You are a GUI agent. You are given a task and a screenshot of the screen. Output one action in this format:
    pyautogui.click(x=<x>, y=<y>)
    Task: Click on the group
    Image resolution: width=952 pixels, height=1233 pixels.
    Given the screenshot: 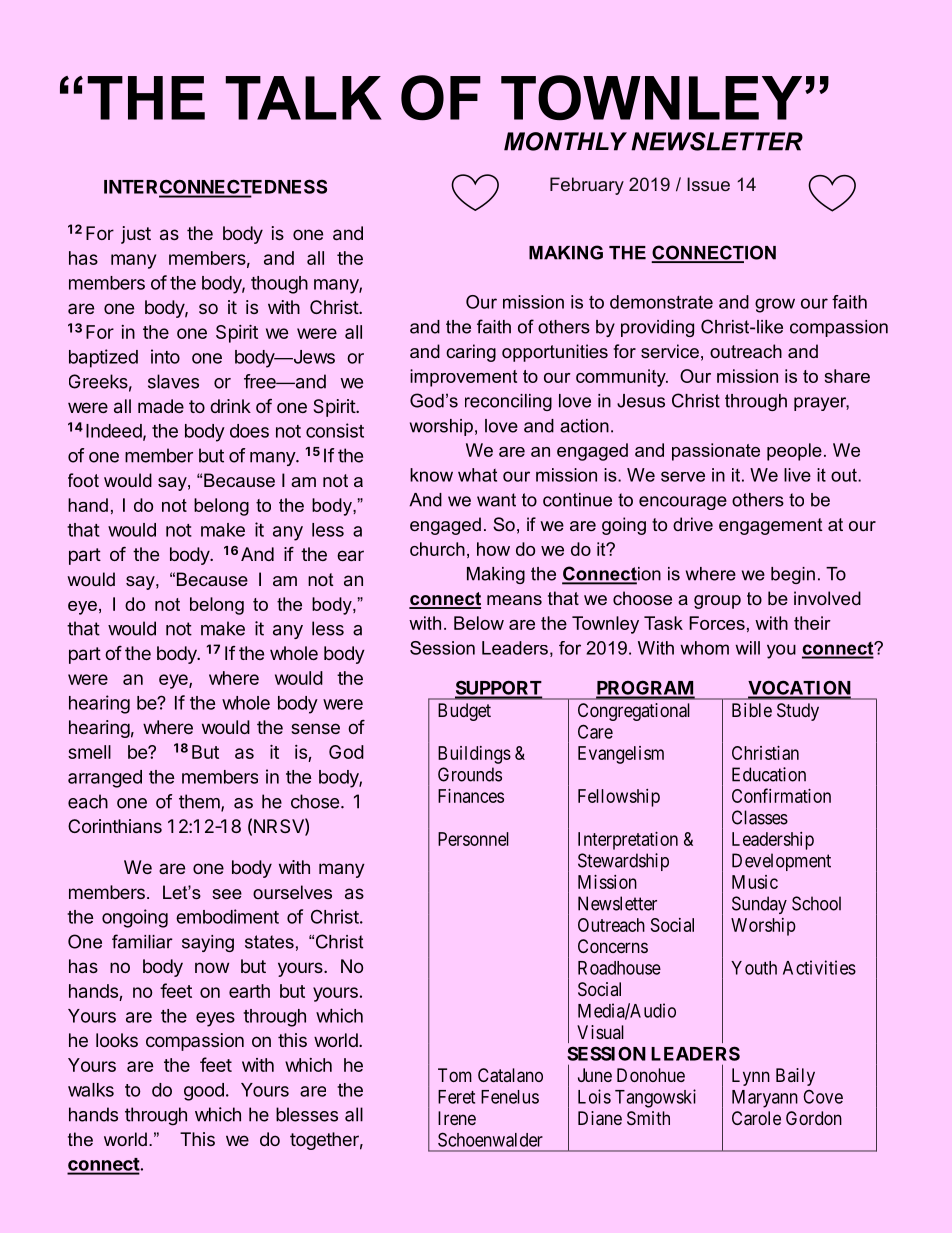 What is the action you would take?
    pyautogui.click(x=717, y=602)
